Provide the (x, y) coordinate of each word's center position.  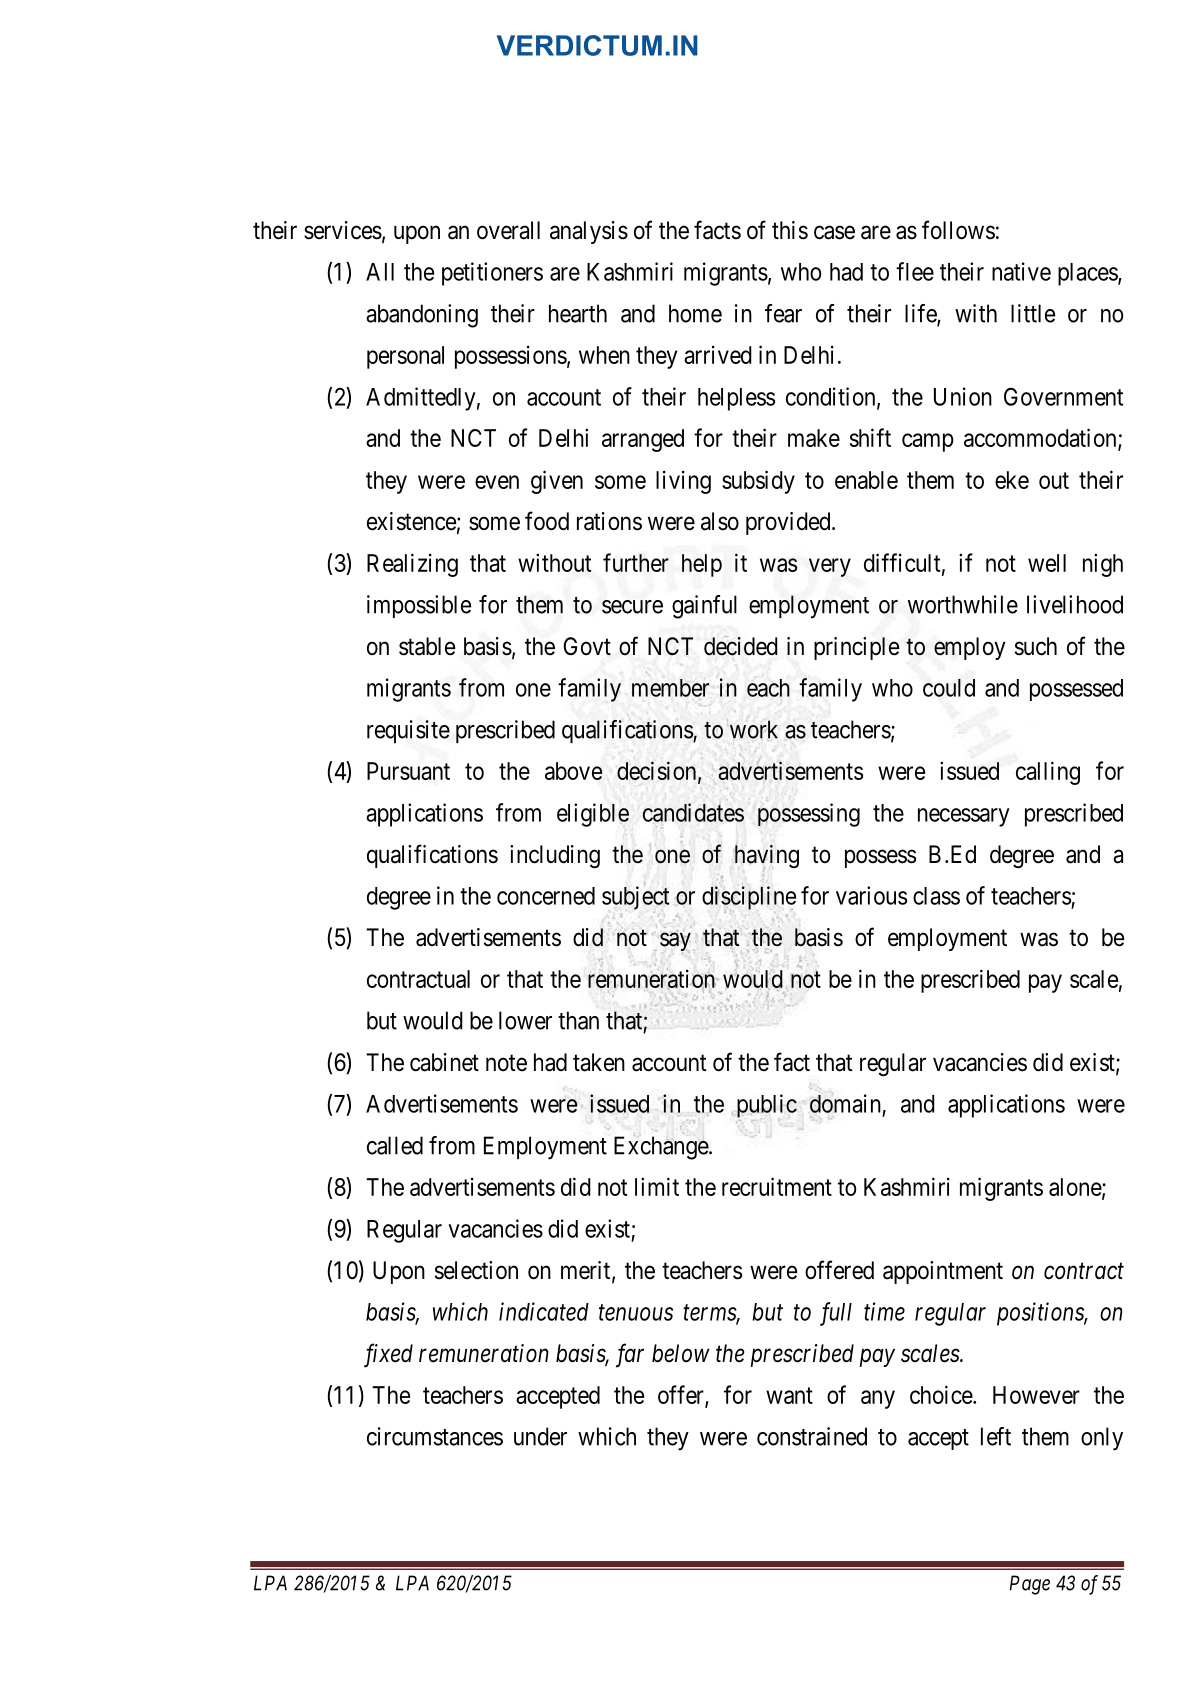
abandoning (422, 316)
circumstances (435, 1436)
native (1021, 271)
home (695, 313)
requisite (408, 731)
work (752, 729)
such (1036, 646)
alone (1076, 1188)
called (395, 1145)
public (767, 1107)
